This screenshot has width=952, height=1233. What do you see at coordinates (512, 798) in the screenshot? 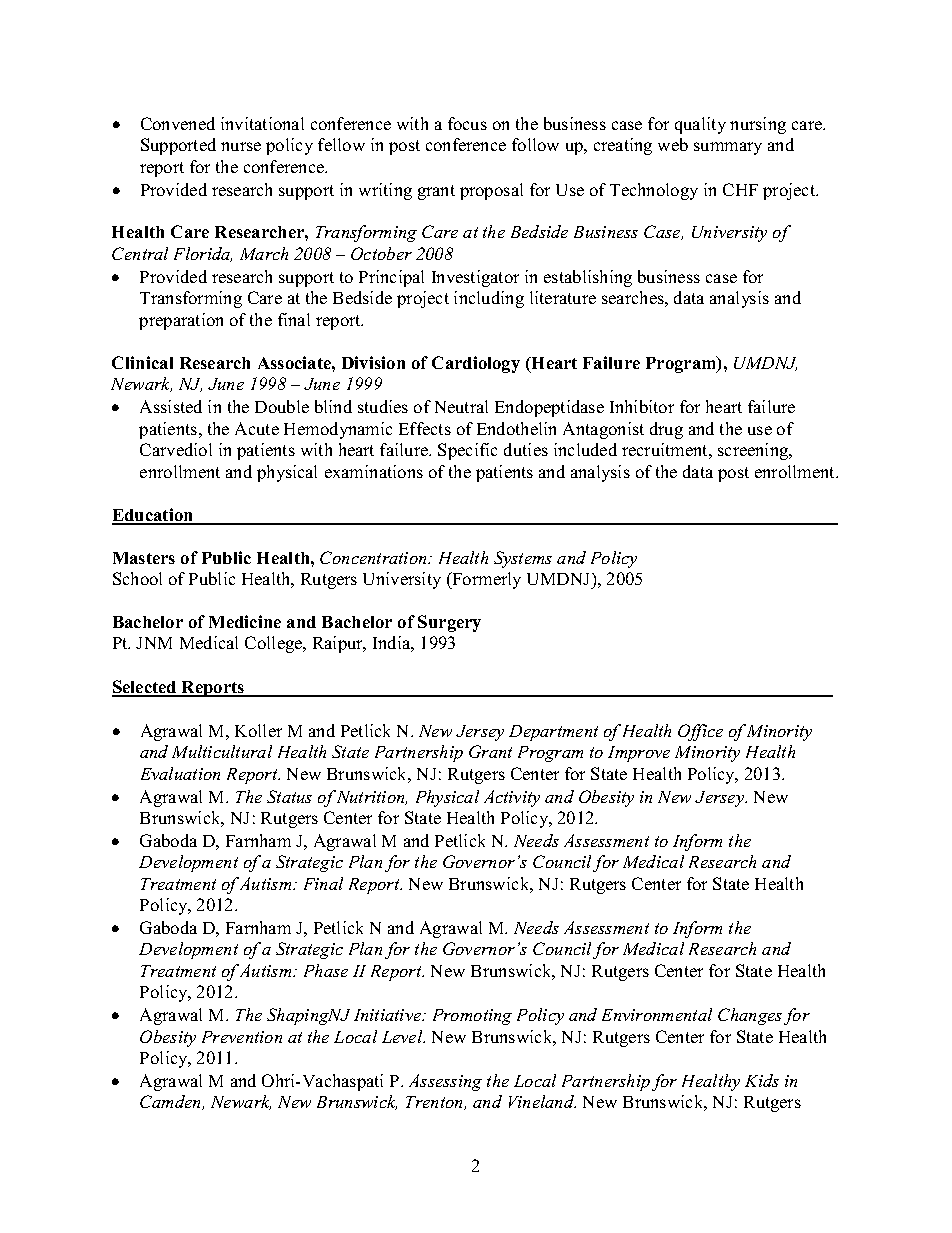
I see `Activity` at bounding box center [512, 798].
